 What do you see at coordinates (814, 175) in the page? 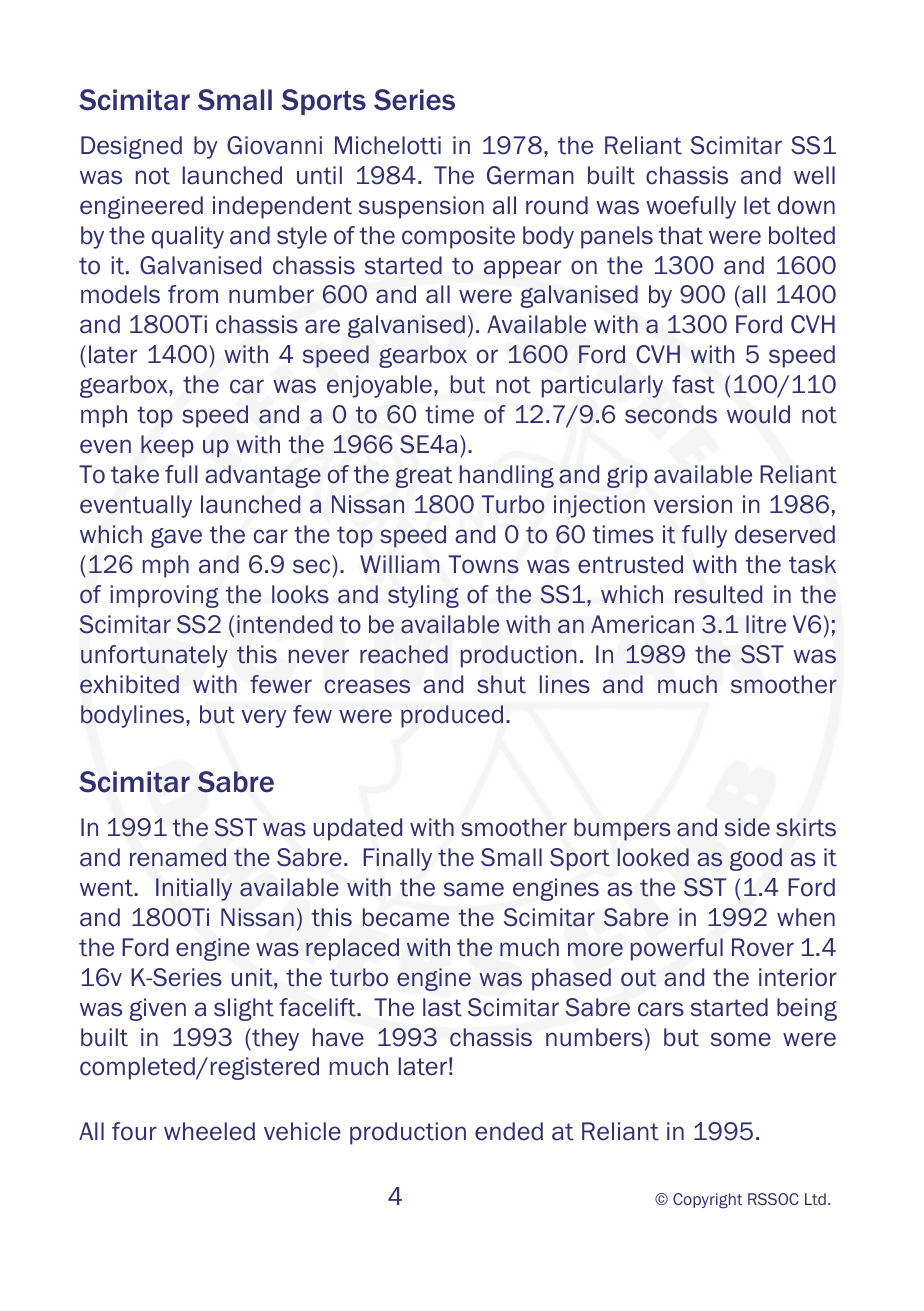
I see `well` at bounding box center [814, 175].
